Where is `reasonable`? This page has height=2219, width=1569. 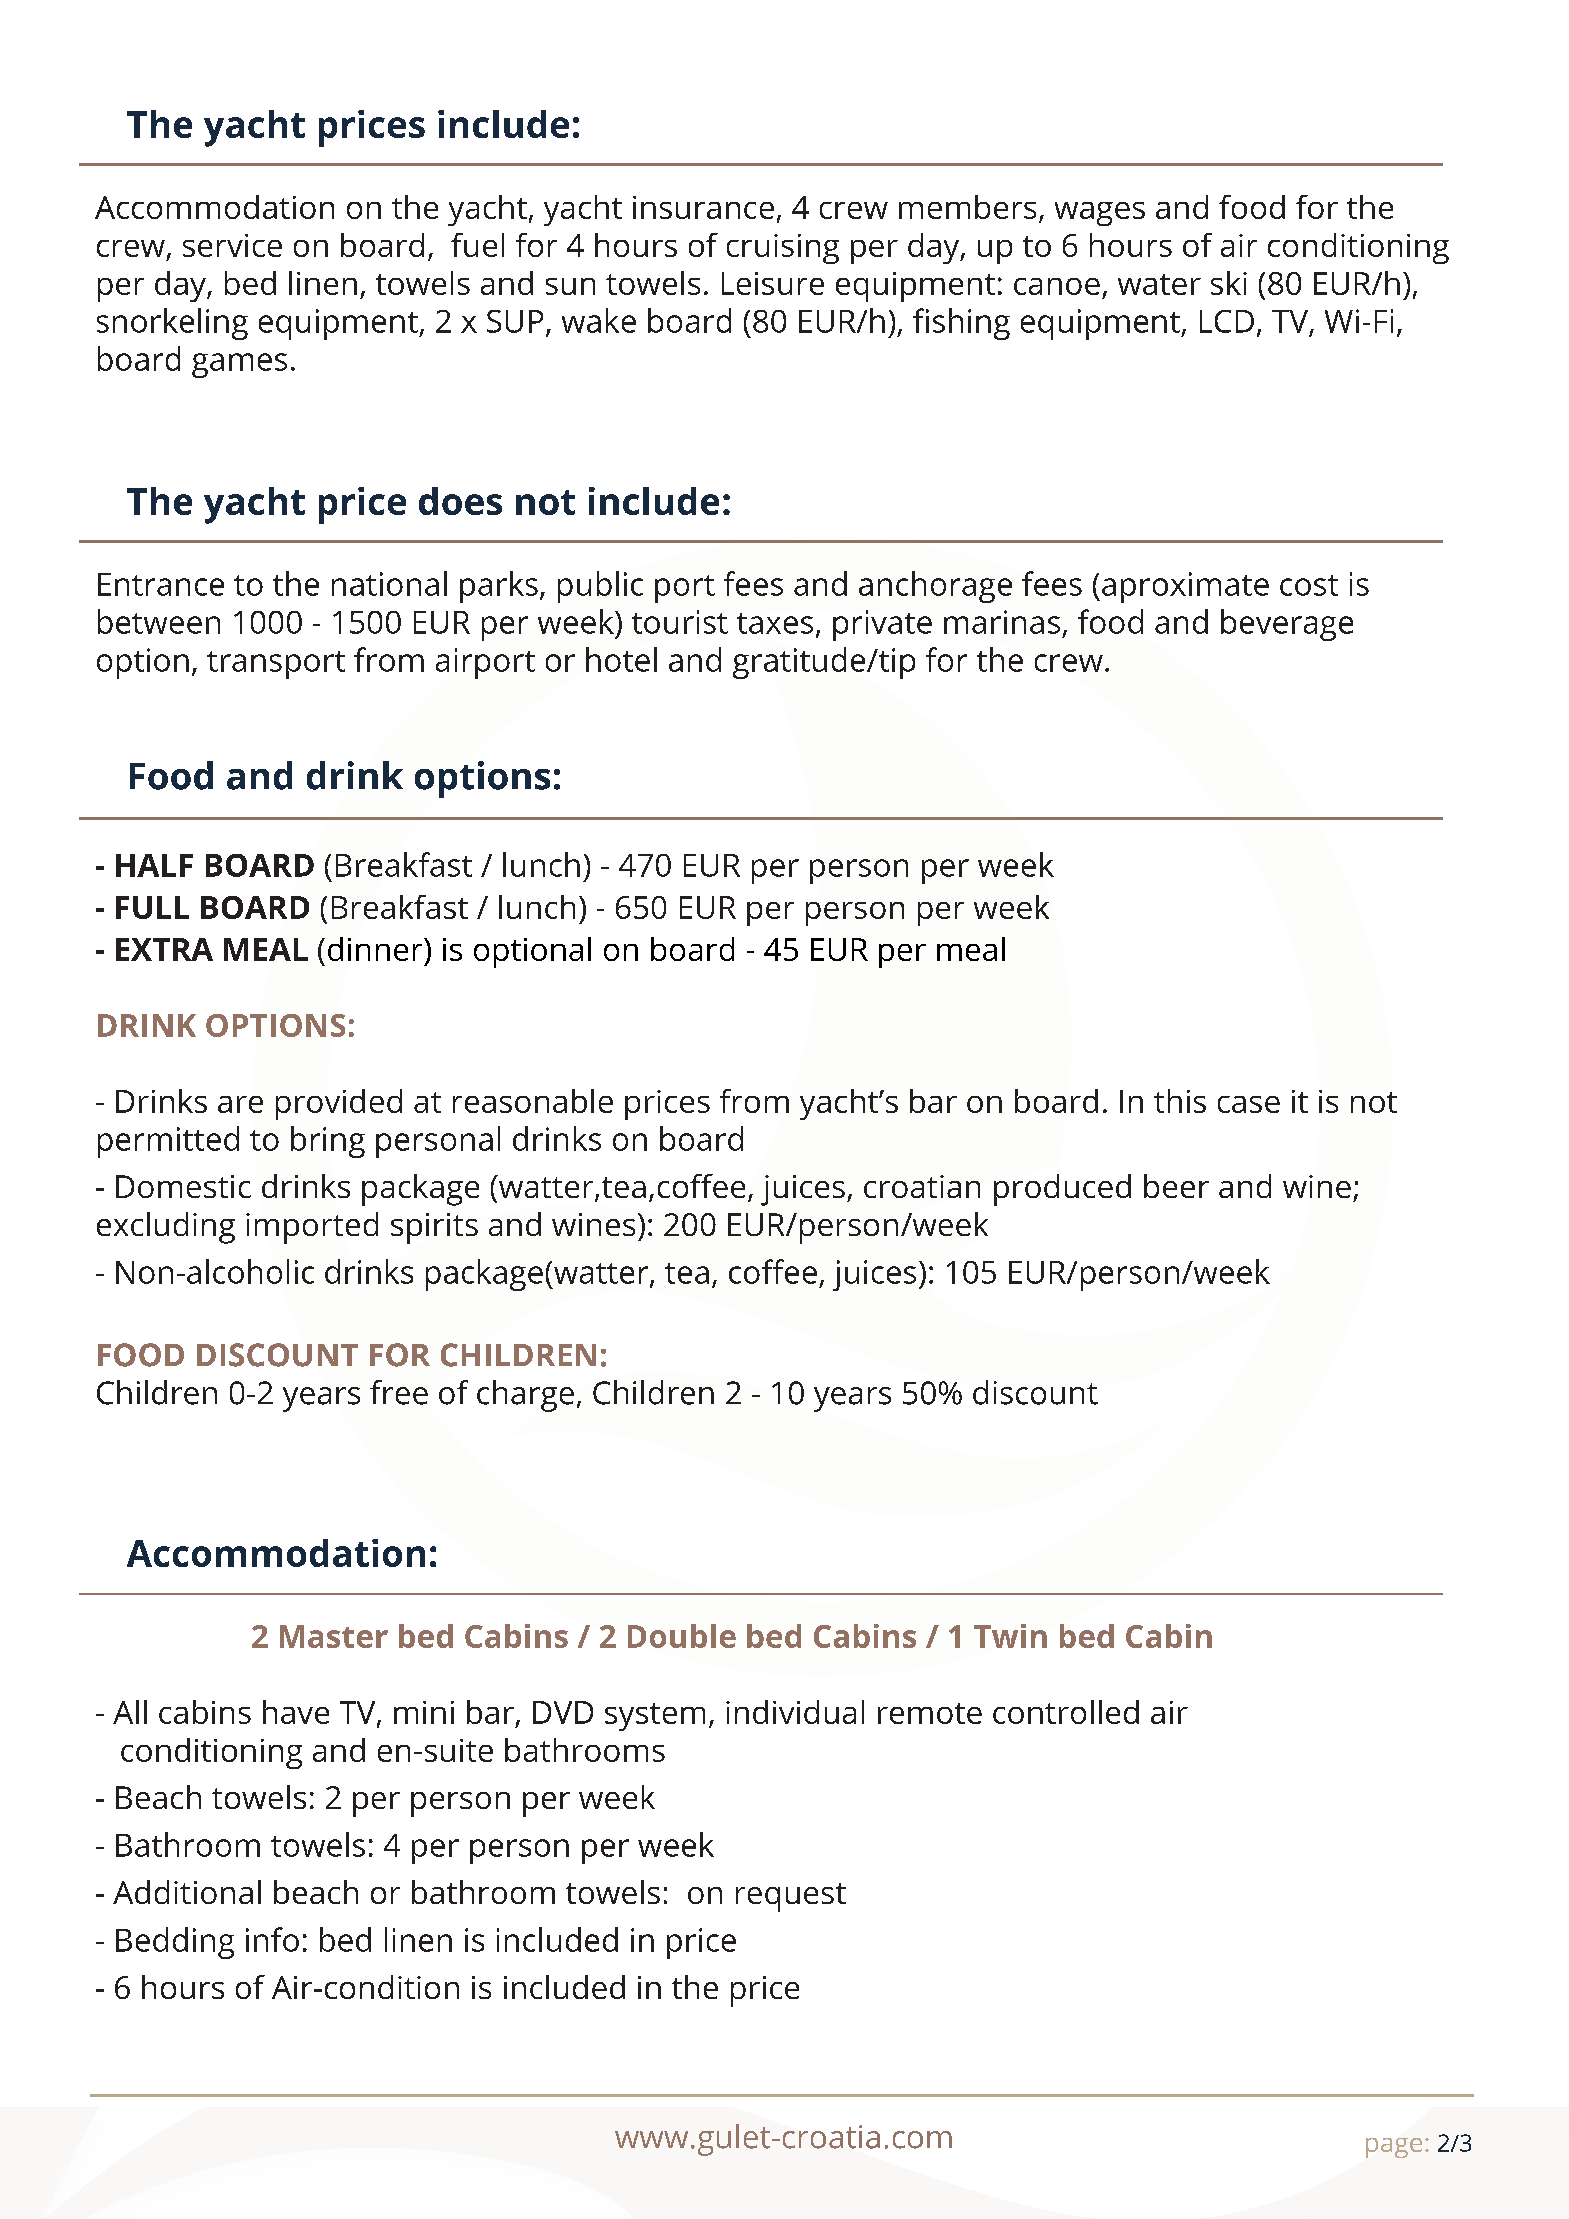
reasonable is located at coordinates (533, 1101).
